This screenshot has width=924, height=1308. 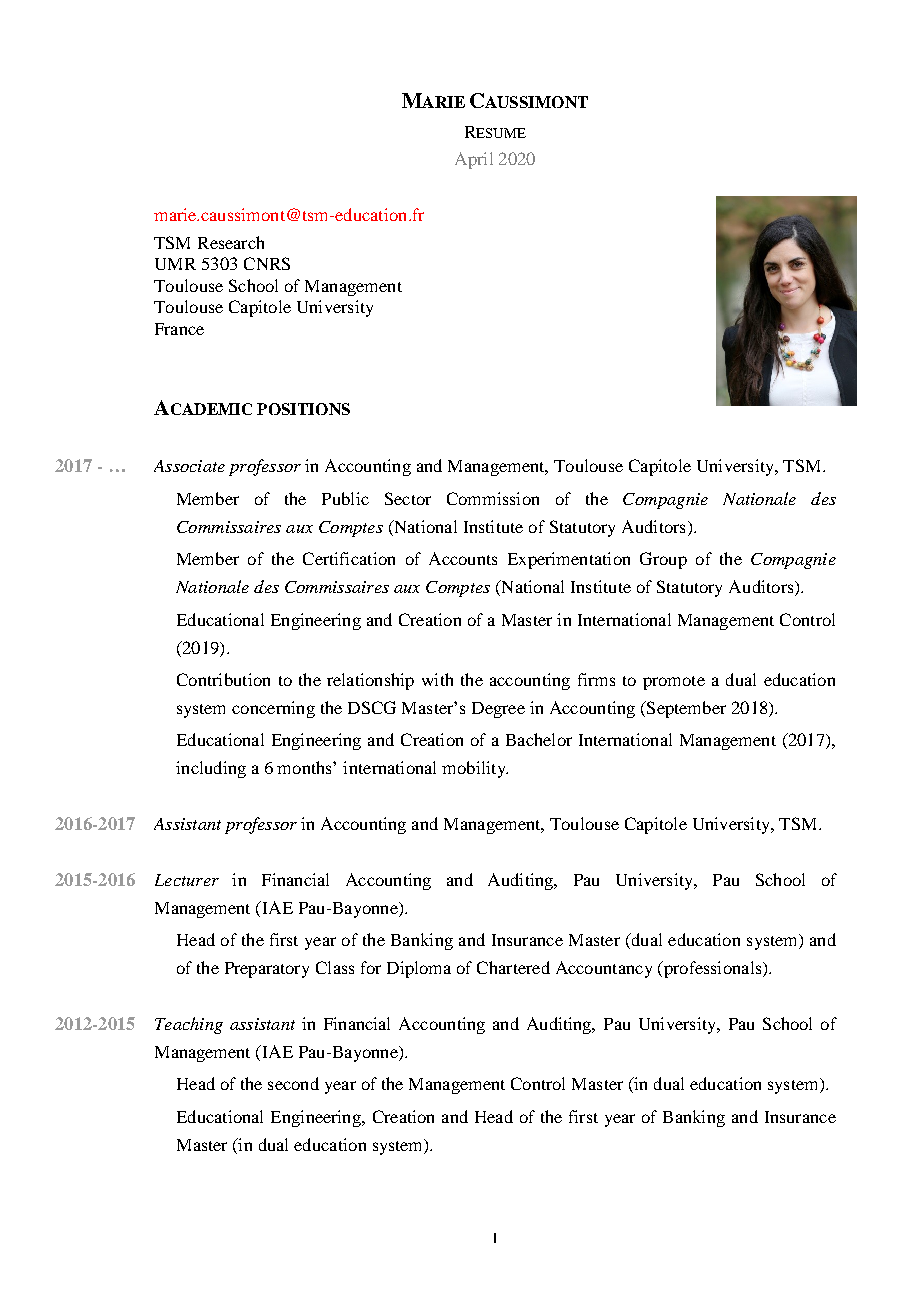 What do you see at coordinates (408, 498) in the screenshot?
I see `Sector` at bounding box center [408, 498].
